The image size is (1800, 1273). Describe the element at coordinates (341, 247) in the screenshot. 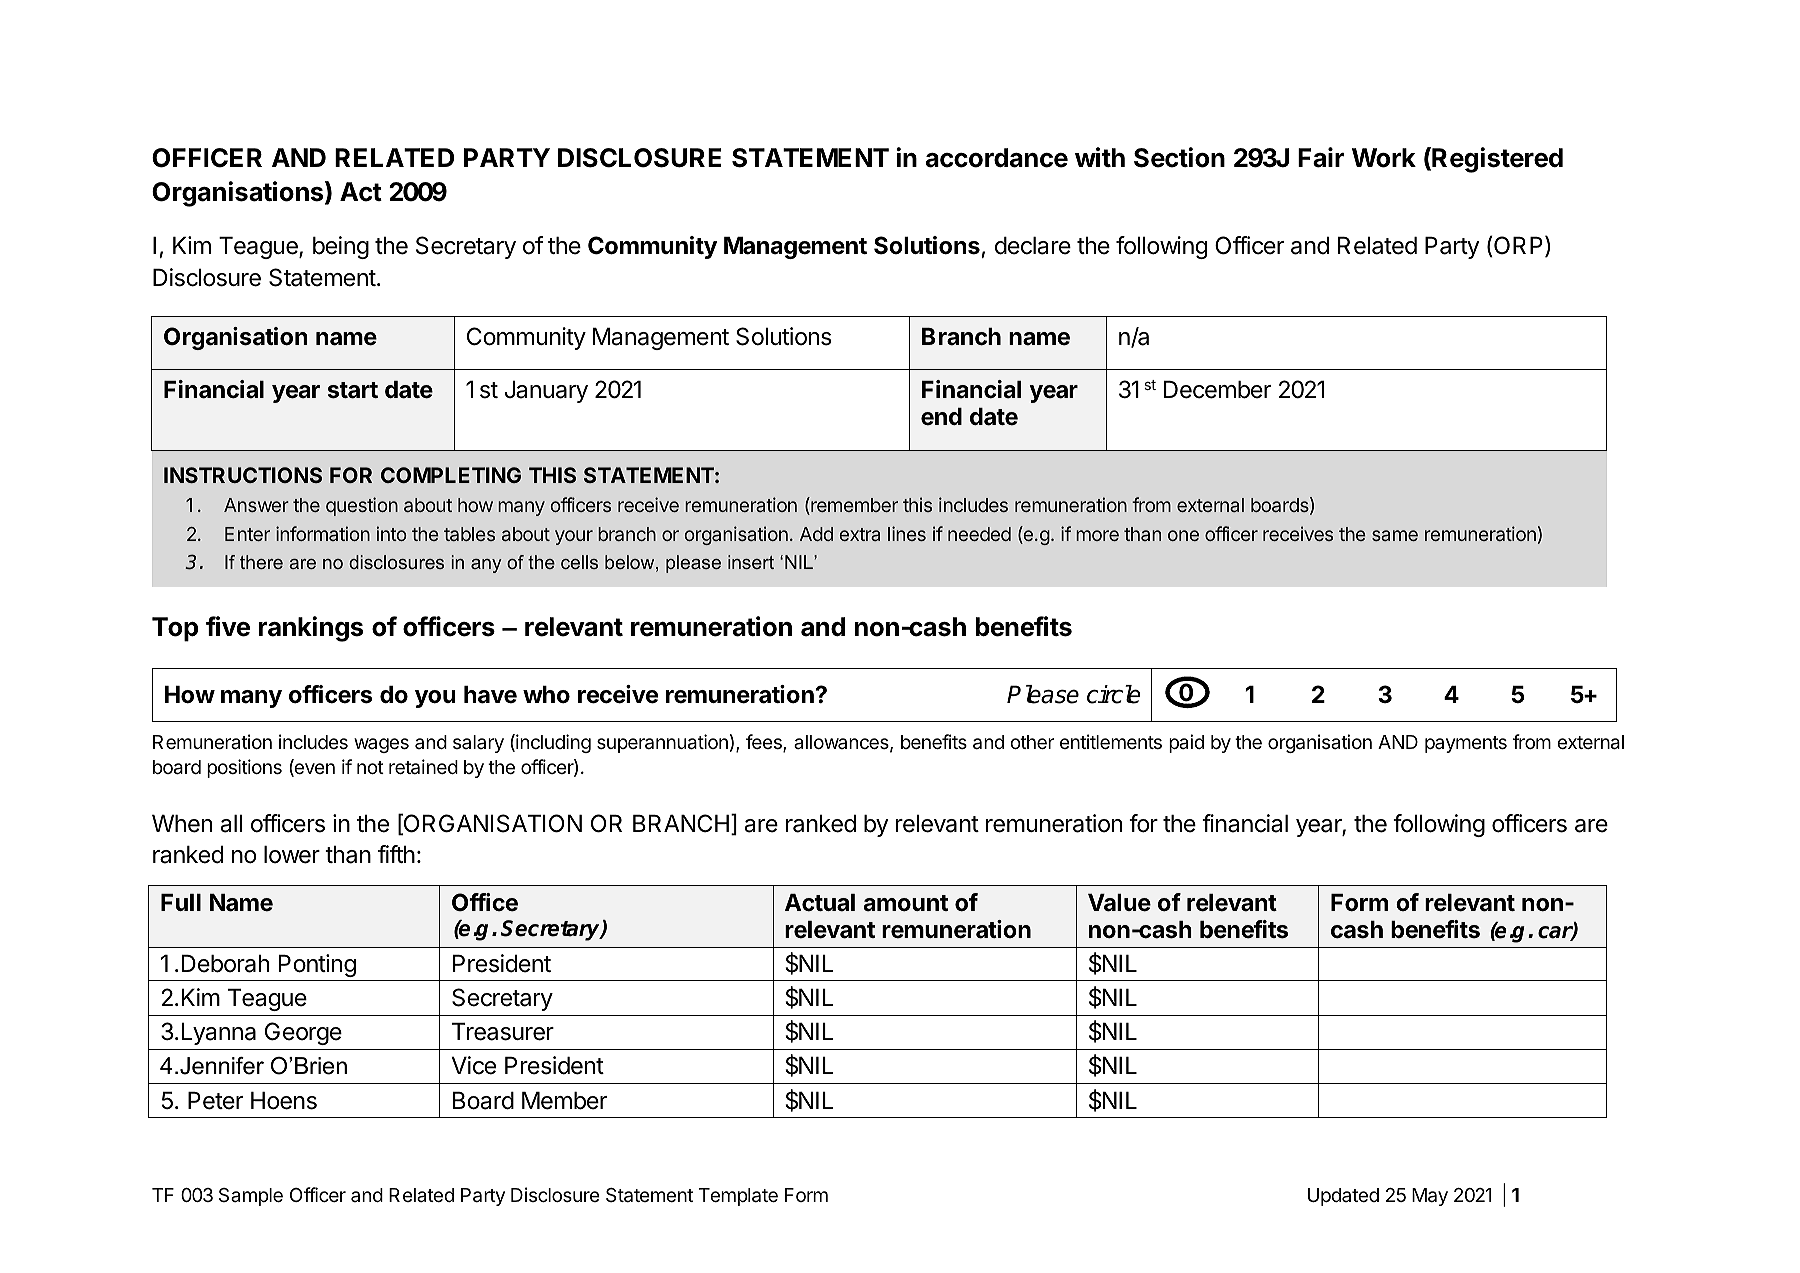

I see `being` at that location.
